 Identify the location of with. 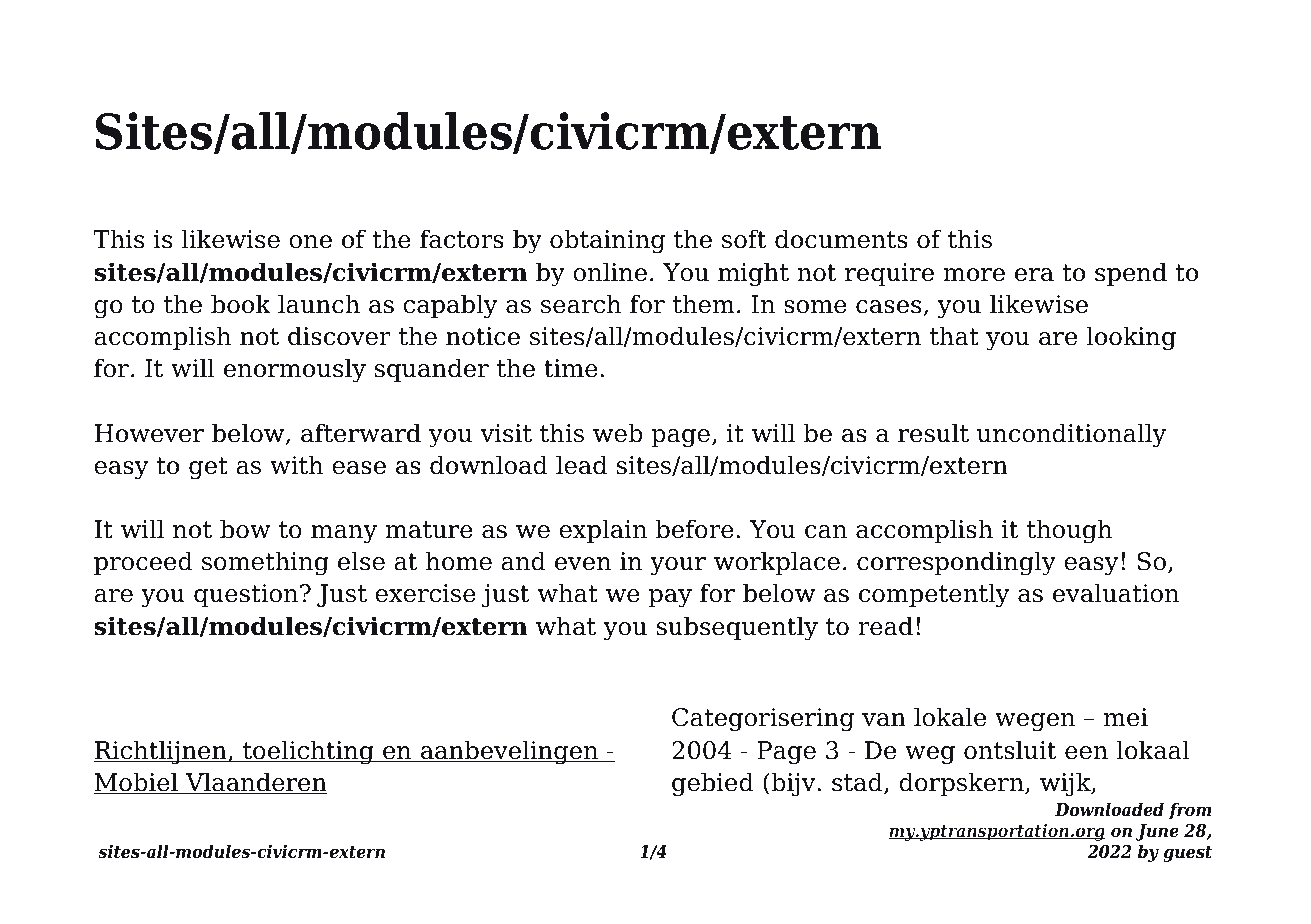
(296, 465).
